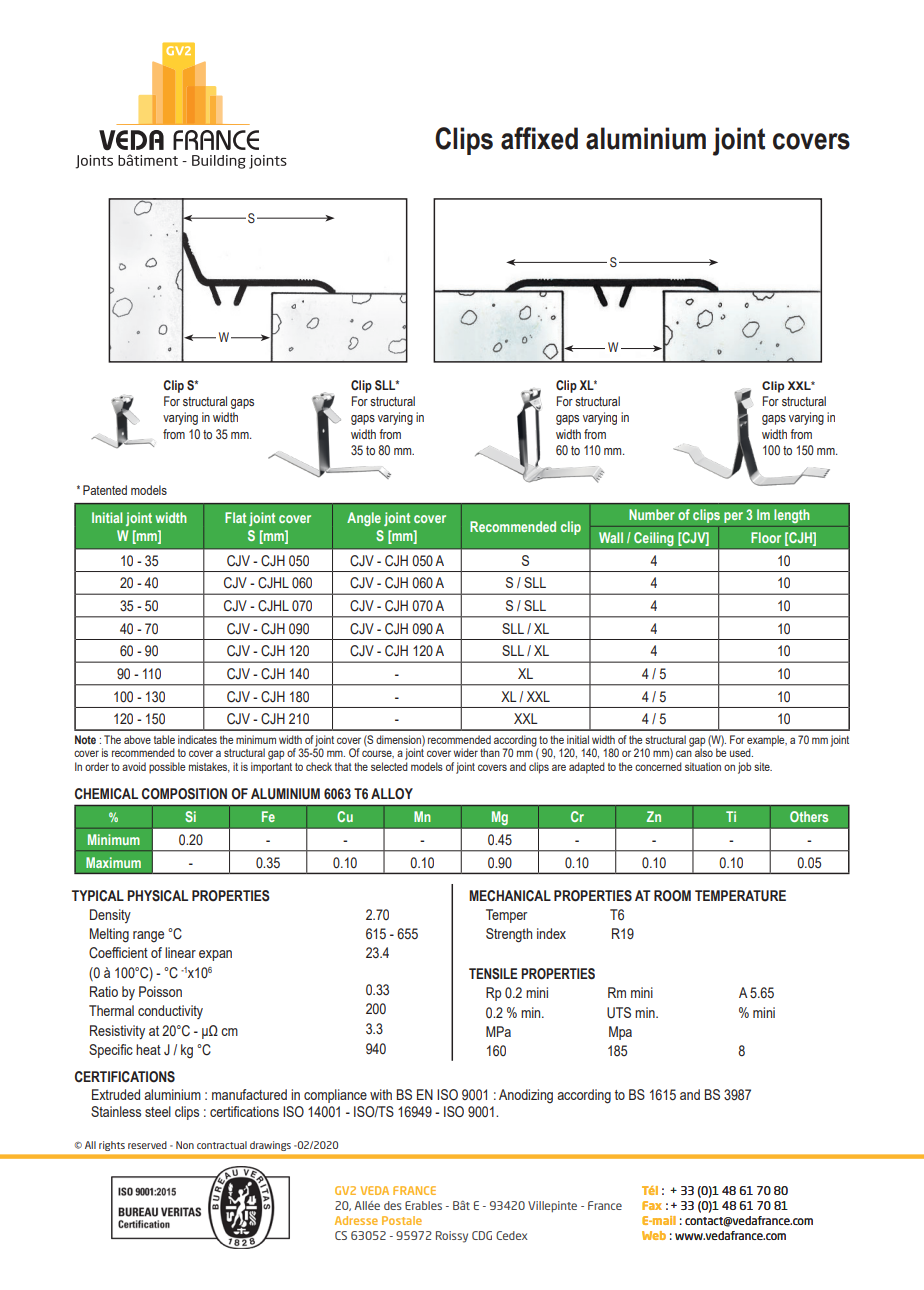 This page has width=924, height=1290. What do you see at coordinates (235, 517) in the page?
I see `Flat` at bounding box center [235, 517].
